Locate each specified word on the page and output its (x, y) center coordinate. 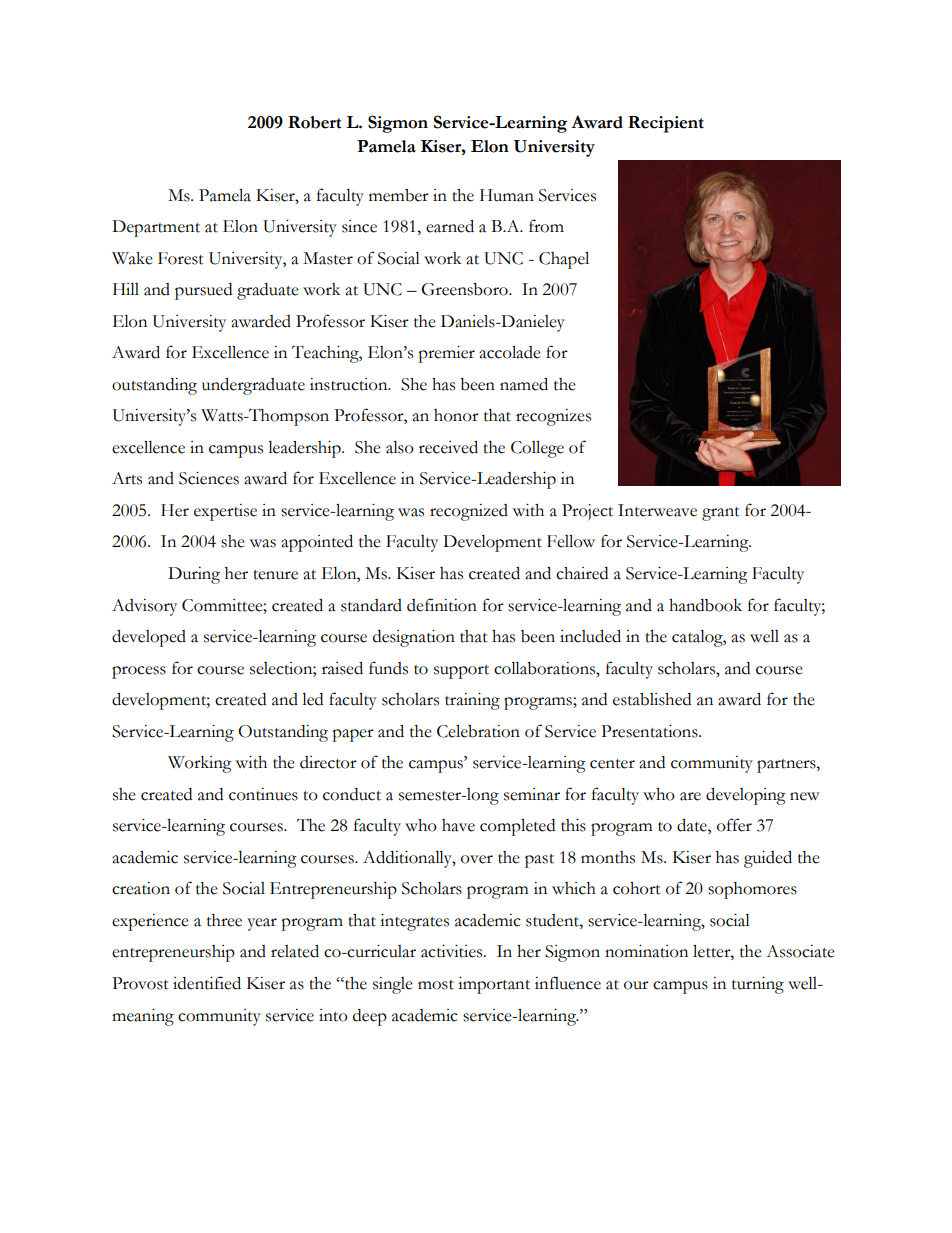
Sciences (209, 478)
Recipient (666, 124)
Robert (314, 122)
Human (507, 195)
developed (149, 638)
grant (721, 514)
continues (263, 794)
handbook (705, 605)
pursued (203, 291)
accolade (510, 352)
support (461, 672)
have (458, 825)
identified (207, 983)
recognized (469, 512)
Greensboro (465, 289)
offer (734, 825)
